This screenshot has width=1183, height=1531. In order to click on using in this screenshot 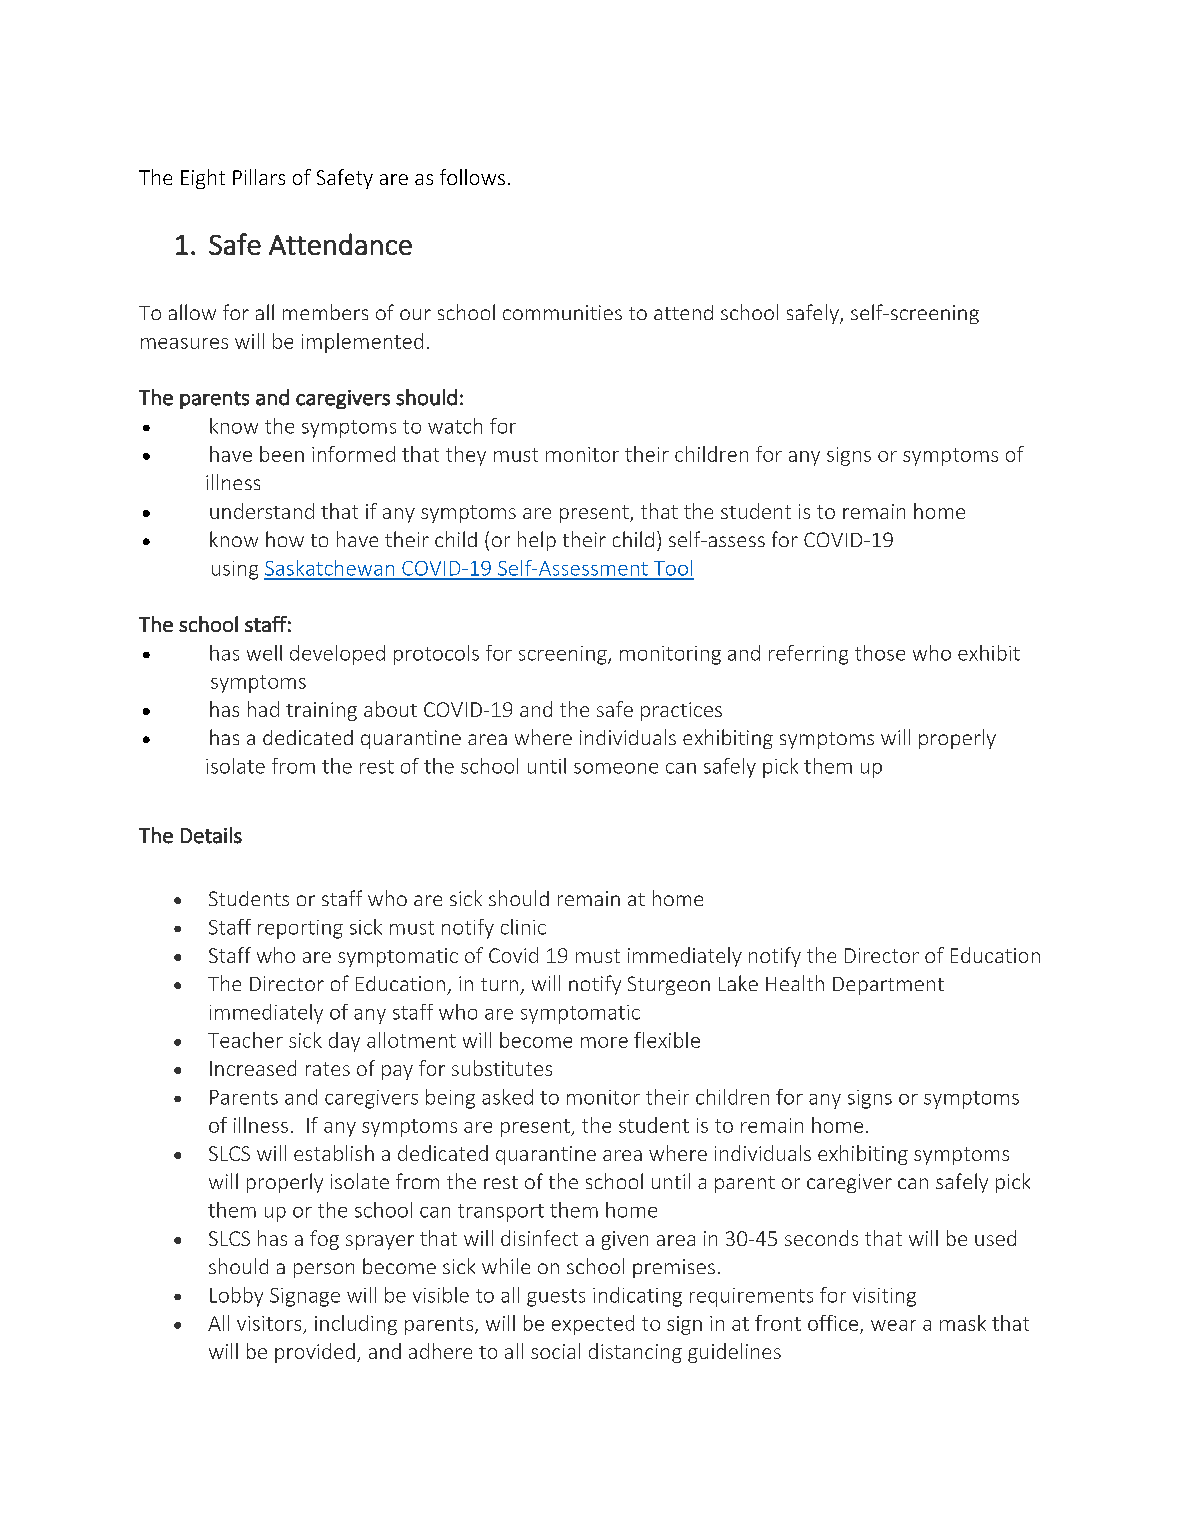, I will do `click(235, 570)`.
